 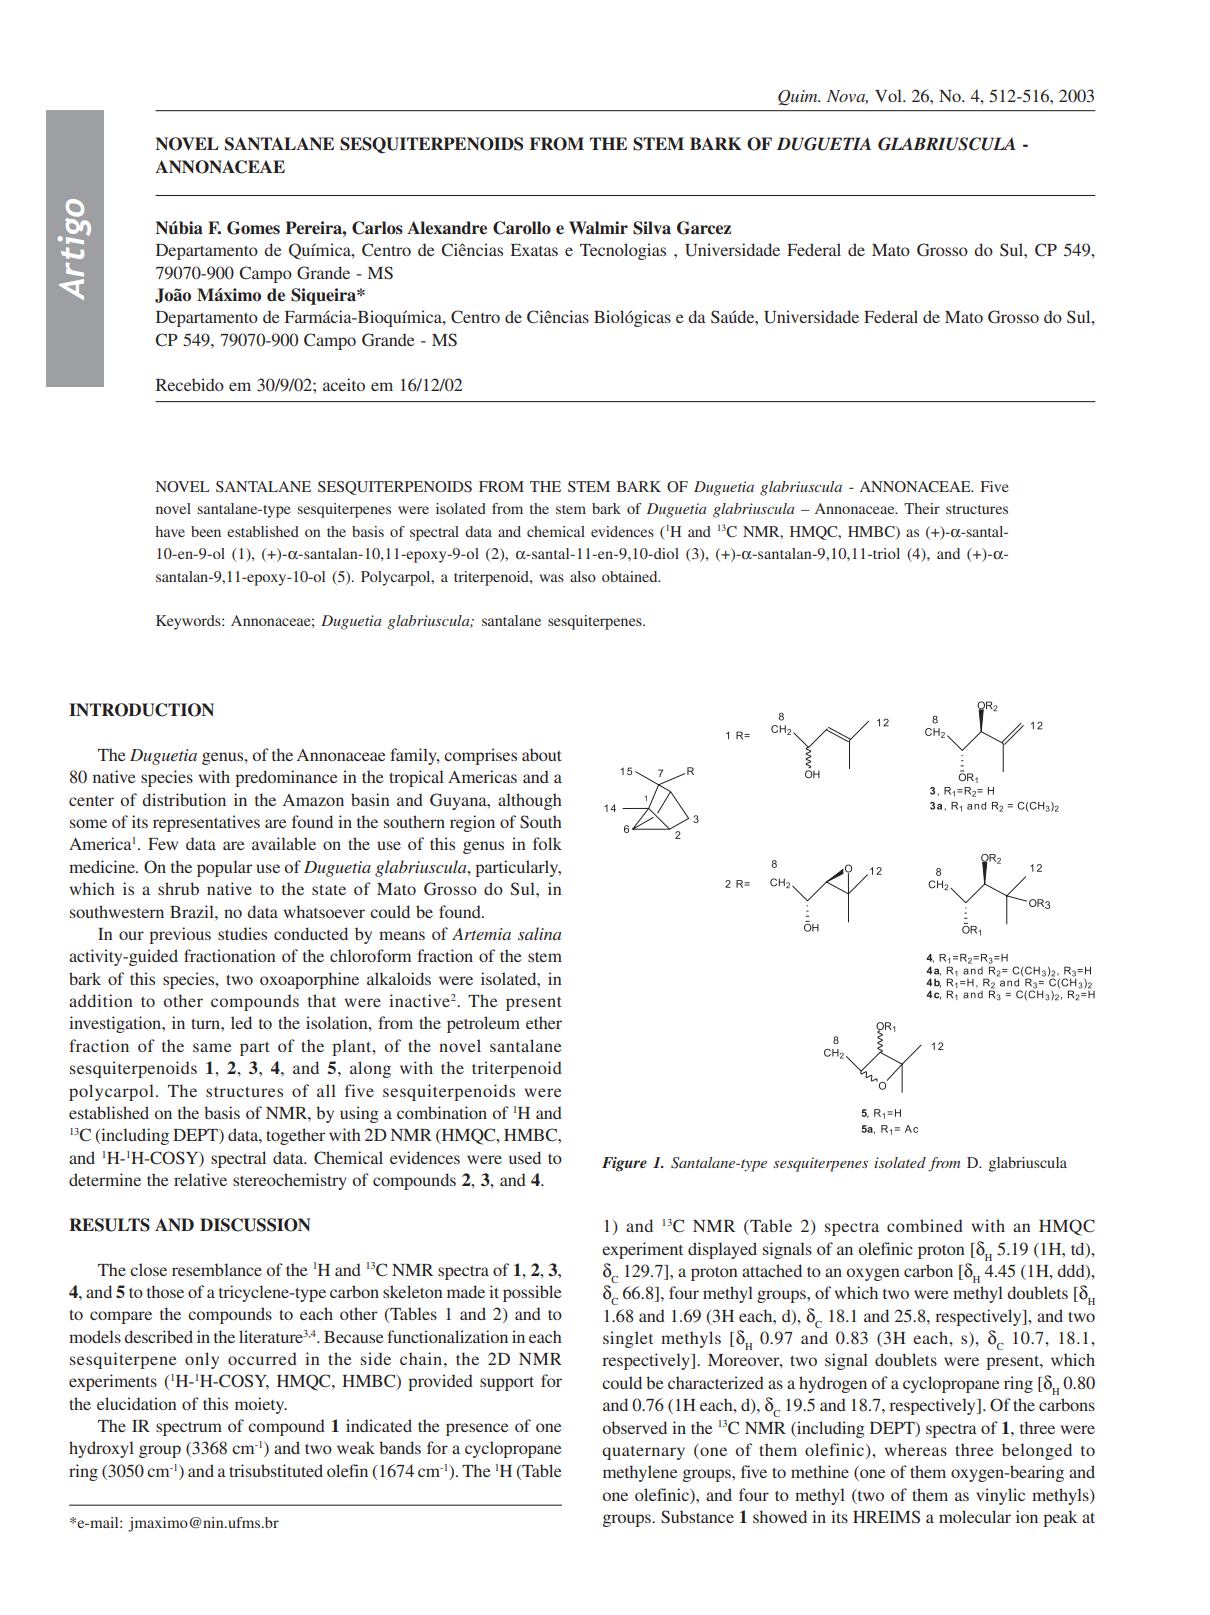 I want to click on Their, so click(x=922, y=508).
